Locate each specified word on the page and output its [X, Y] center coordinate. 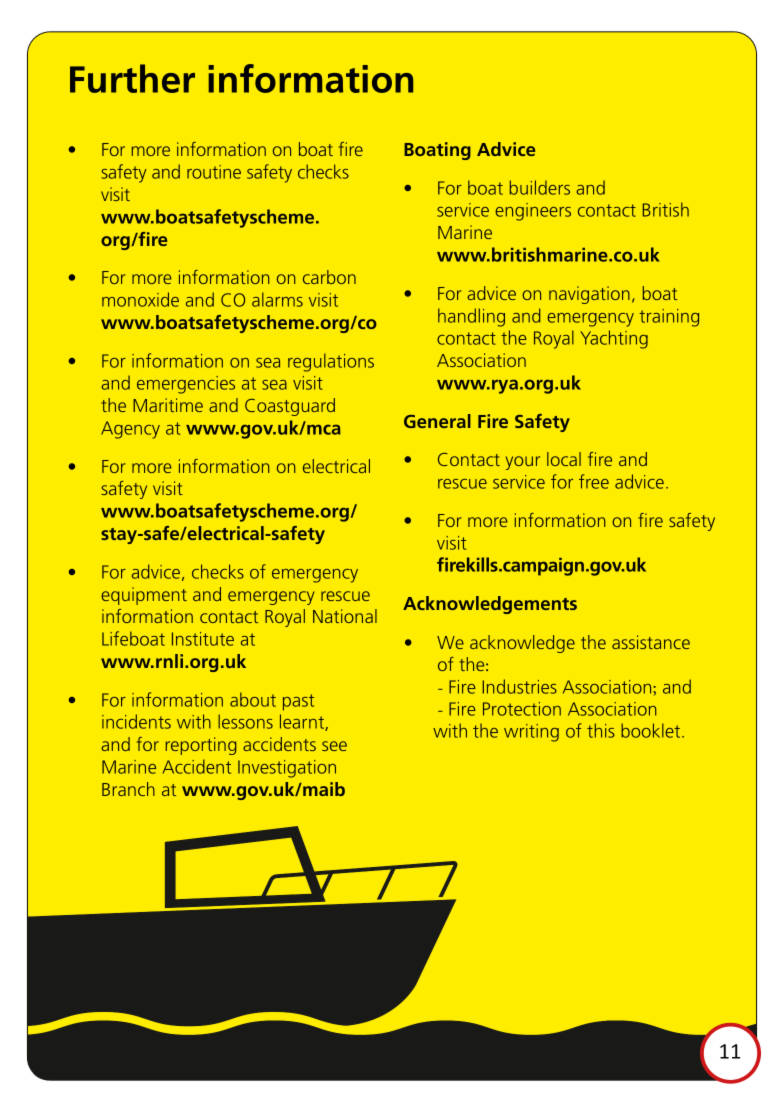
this [601, 730]
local [564, 459]
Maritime [168, 405]
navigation [589, 295]
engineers [533, 212]
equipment [144, 596]
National [345, 616]
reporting [201, 746]
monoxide [140, 299]
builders [540, 187]
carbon [329, 277]
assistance [651, 642]
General [437, 421]
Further [132, 78]
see [334, 746]
